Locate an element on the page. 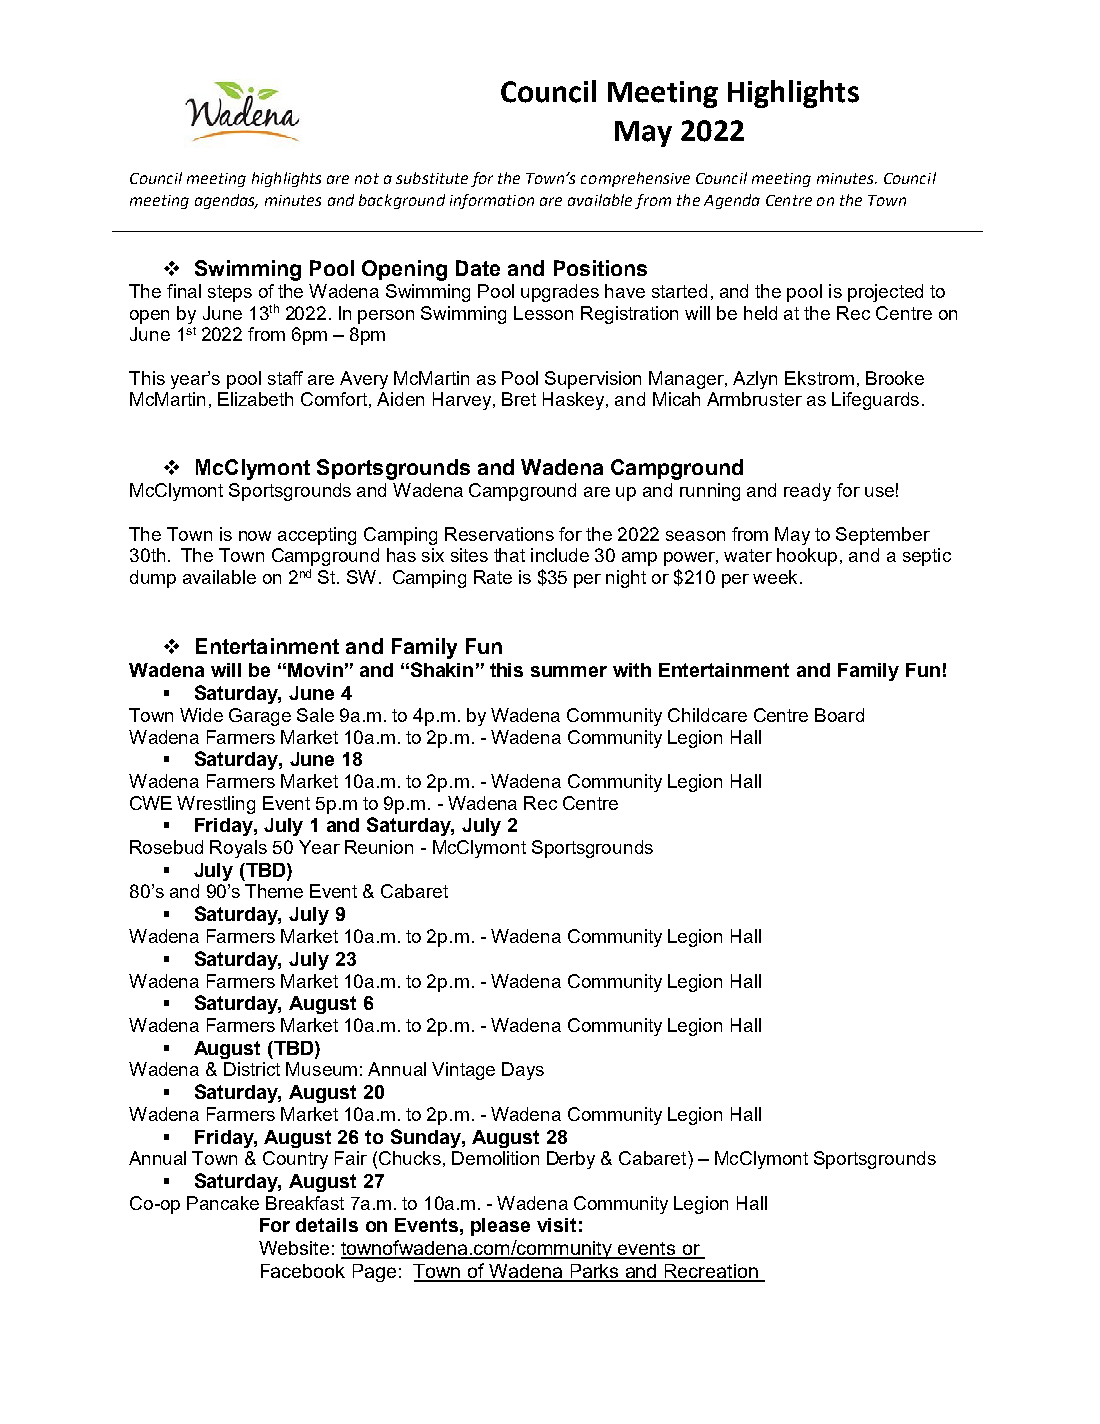  projected is located at coordinates (885, 293).
